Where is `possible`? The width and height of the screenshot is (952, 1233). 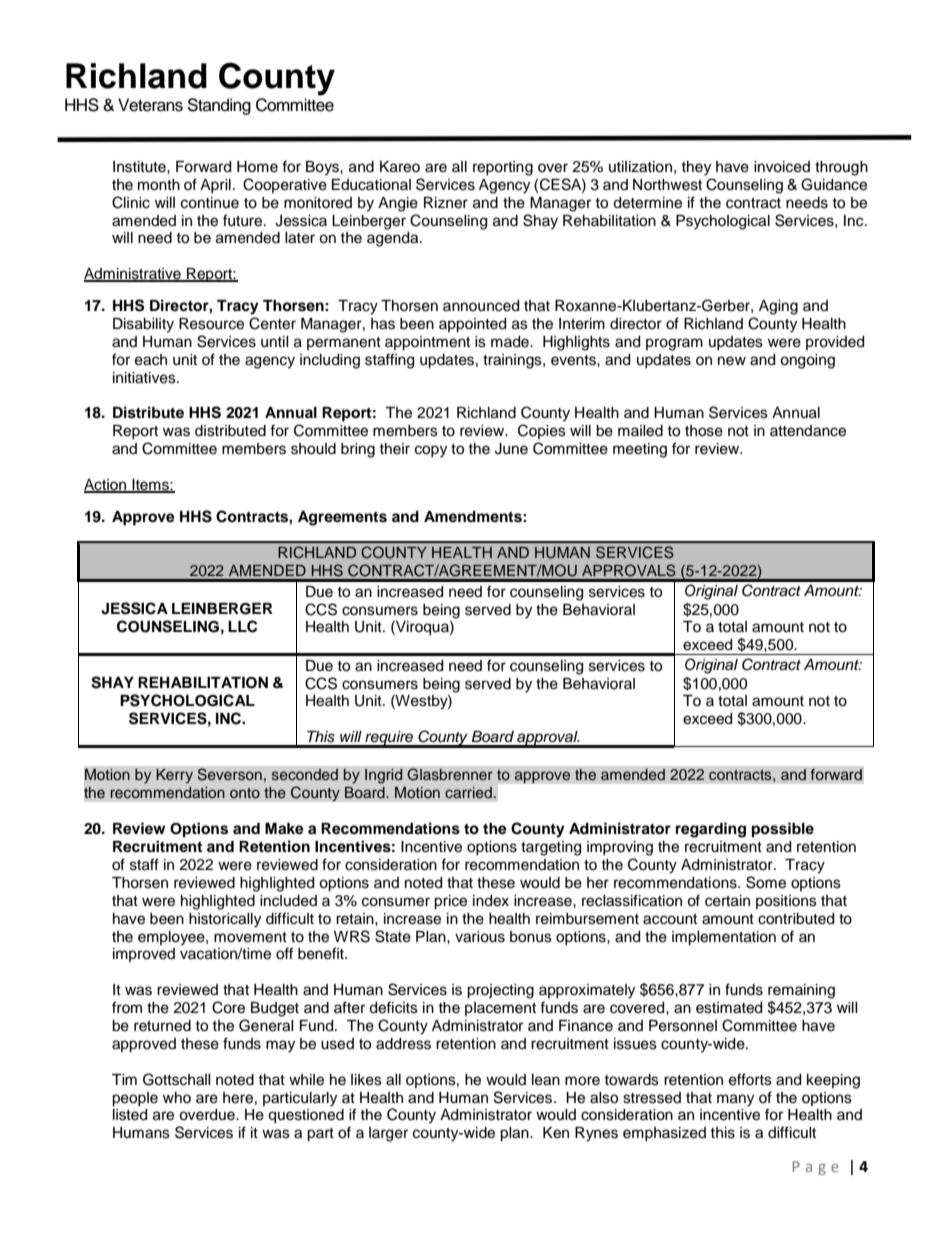 possible is located at coordinates (783, 830).
